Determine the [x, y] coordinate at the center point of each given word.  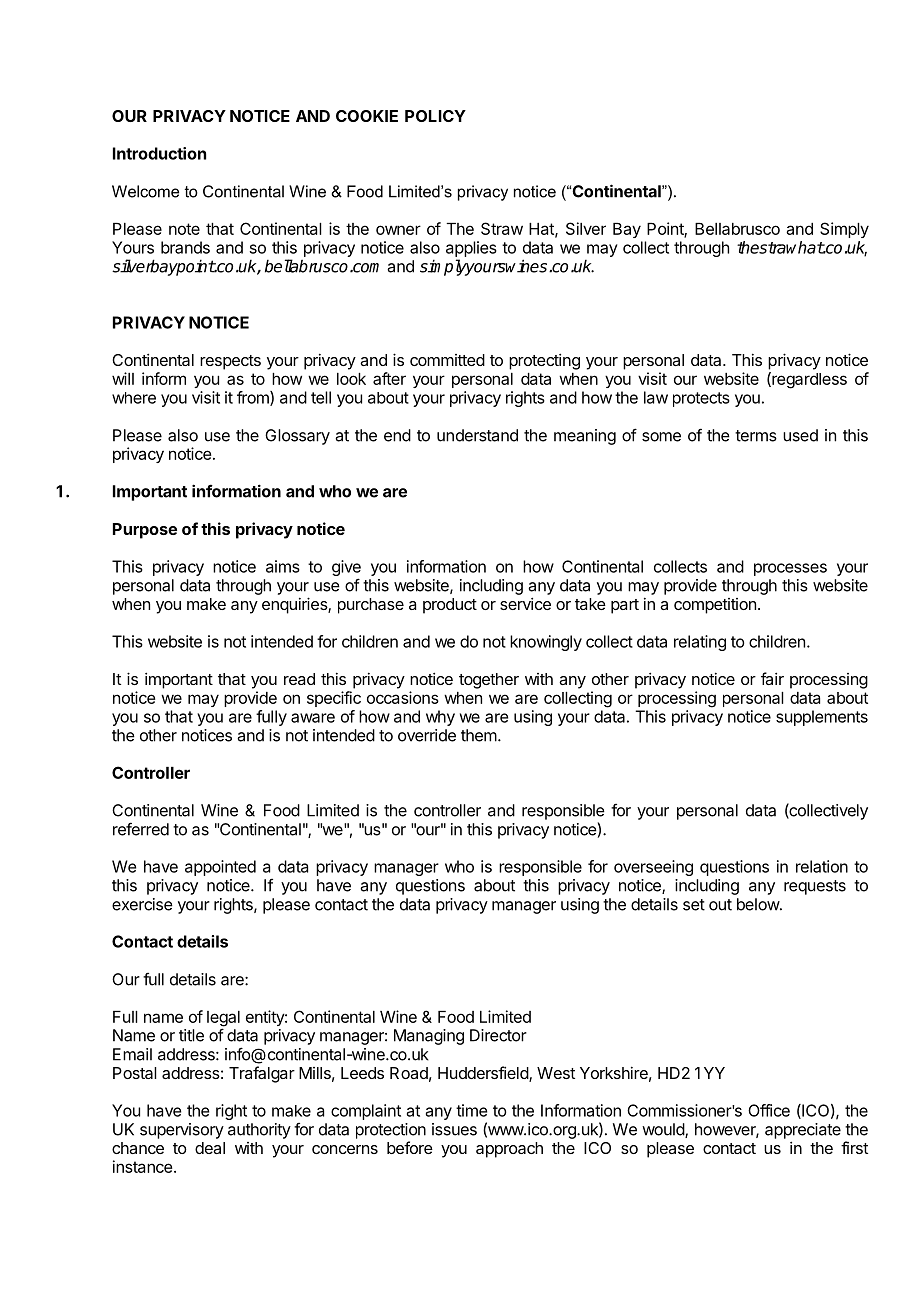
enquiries [295, 605]
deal [210, 1148]
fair [772, 678]
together [489, 681]
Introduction [159, 153]
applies [471, 249]
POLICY [435, 116]
